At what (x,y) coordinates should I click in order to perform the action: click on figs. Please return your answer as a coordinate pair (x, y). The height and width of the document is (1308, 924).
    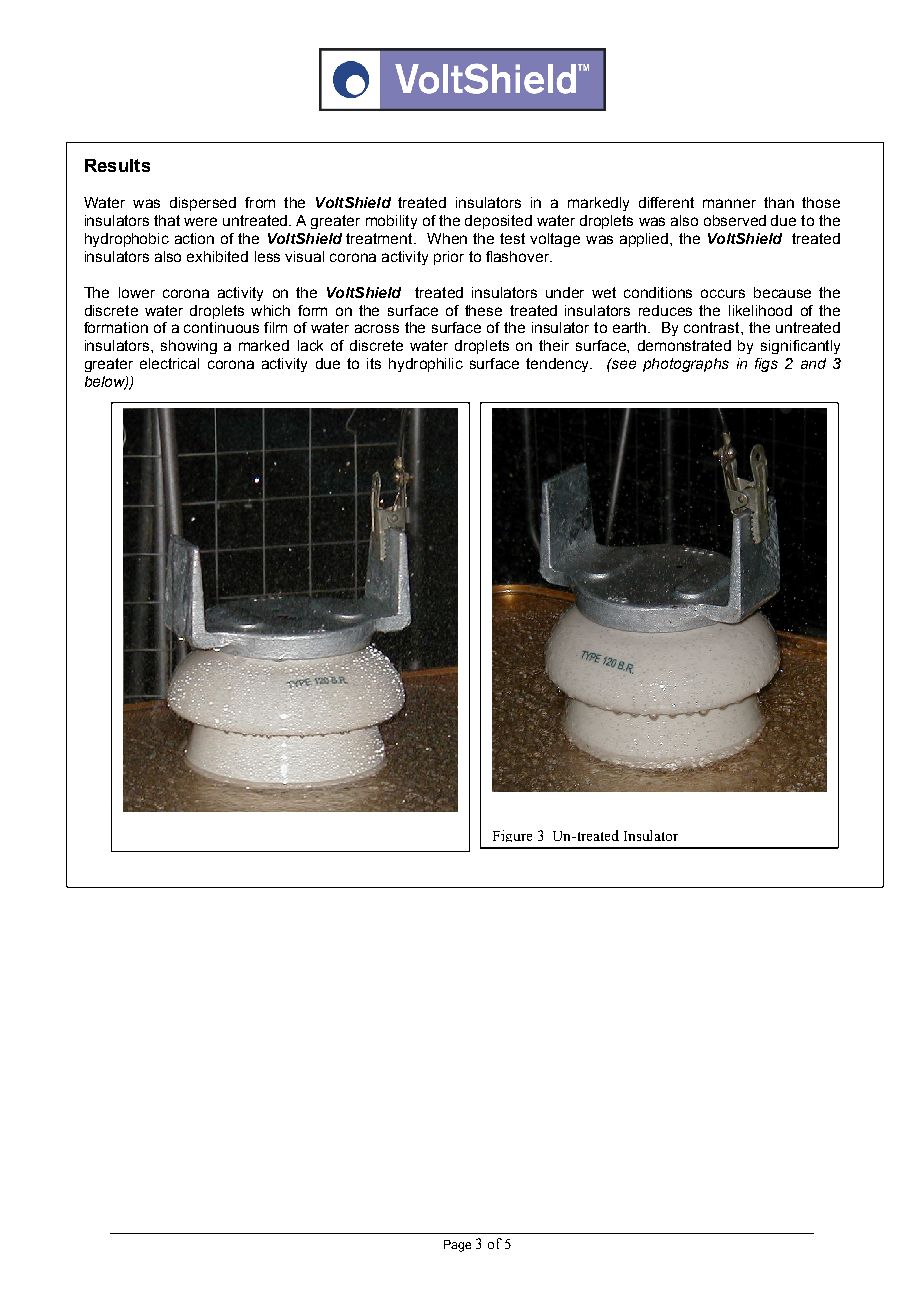
    Looking at the image, I should click on (766, 365).
